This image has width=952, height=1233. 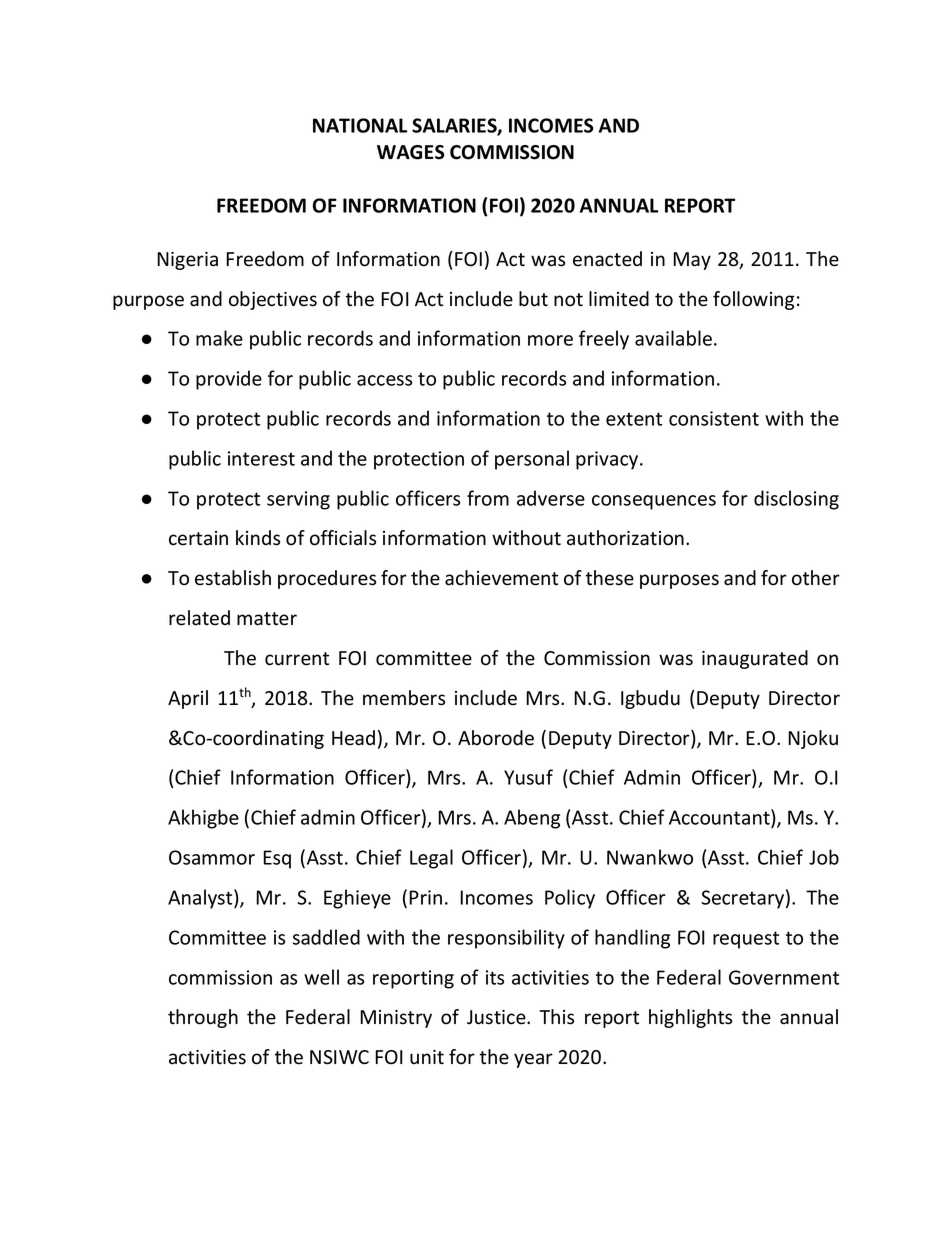 I want to click on Justice, so click(x=497, y=1017).
